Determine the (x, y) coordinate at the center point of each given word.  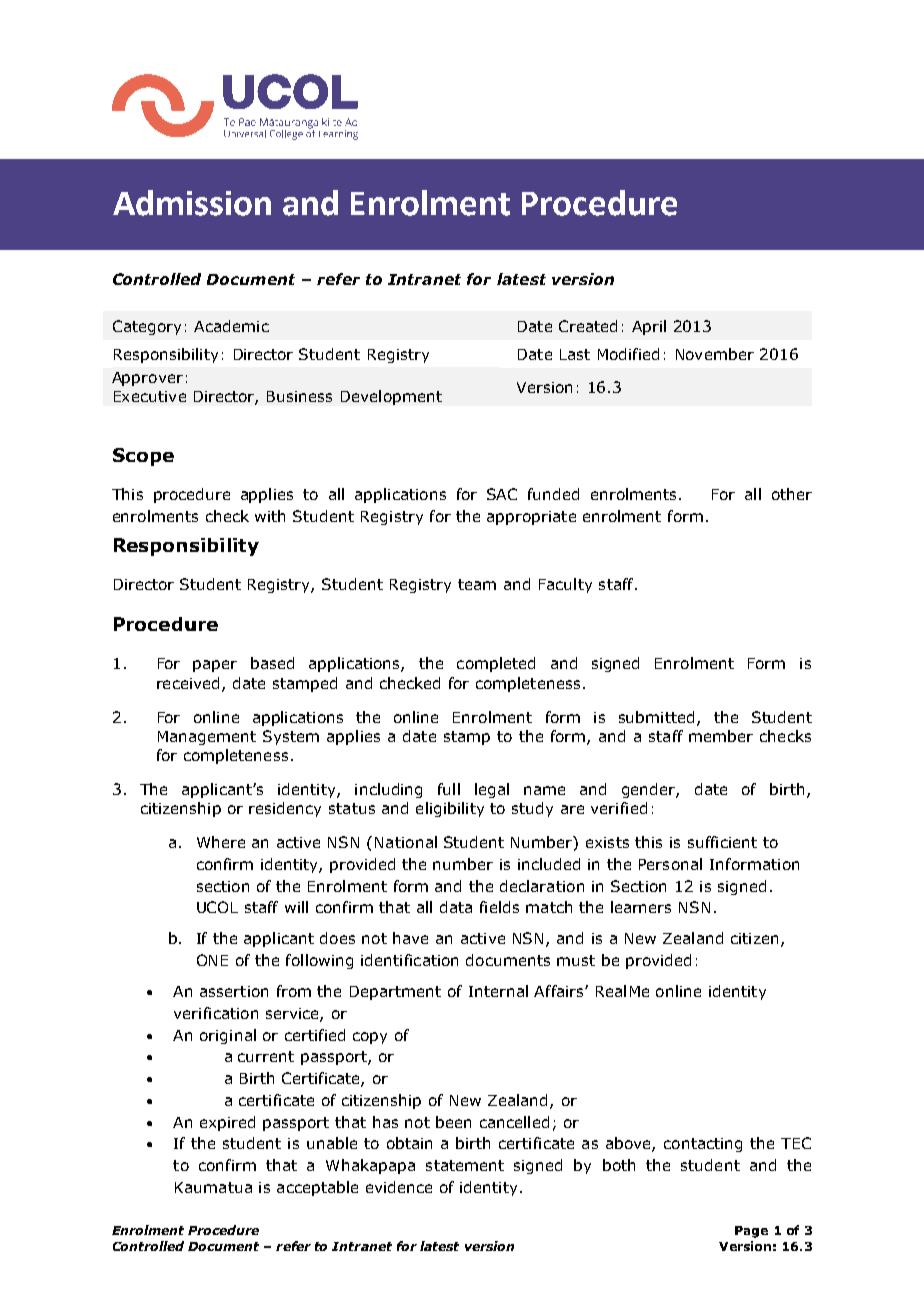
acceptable (317, 1188)
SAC (502, 494)
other (792, 494)
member (721, 736)
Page (751, 1232)
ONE (212, 960)
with (270, 516)
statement (465, 1165)
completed (496, 664)
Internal (498, 991)
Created (588, 326)
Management (207, 738)
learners (641, 907)
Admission (192, 203)
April (649, 327)
